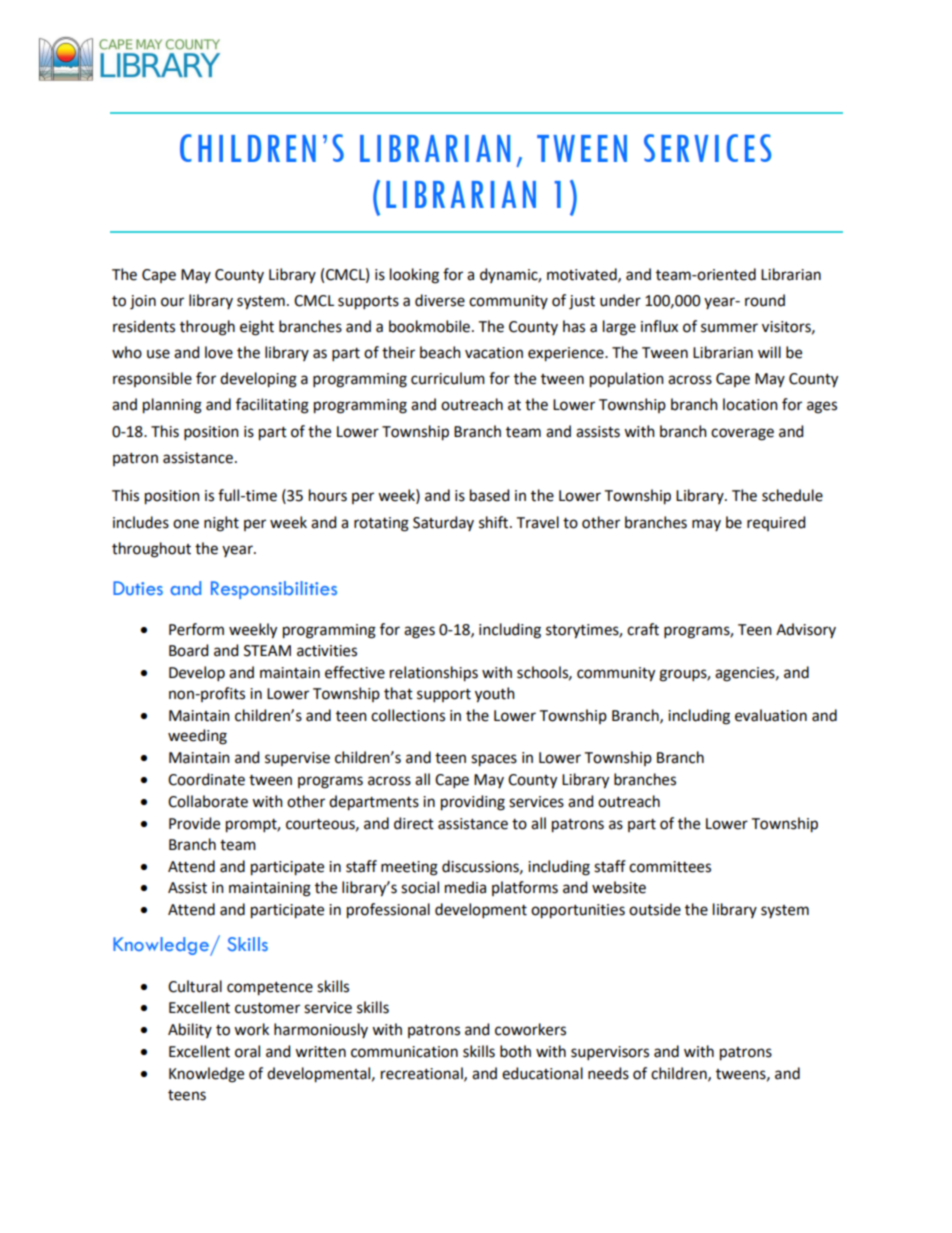  I want to click on craft, so click(643, 629).
